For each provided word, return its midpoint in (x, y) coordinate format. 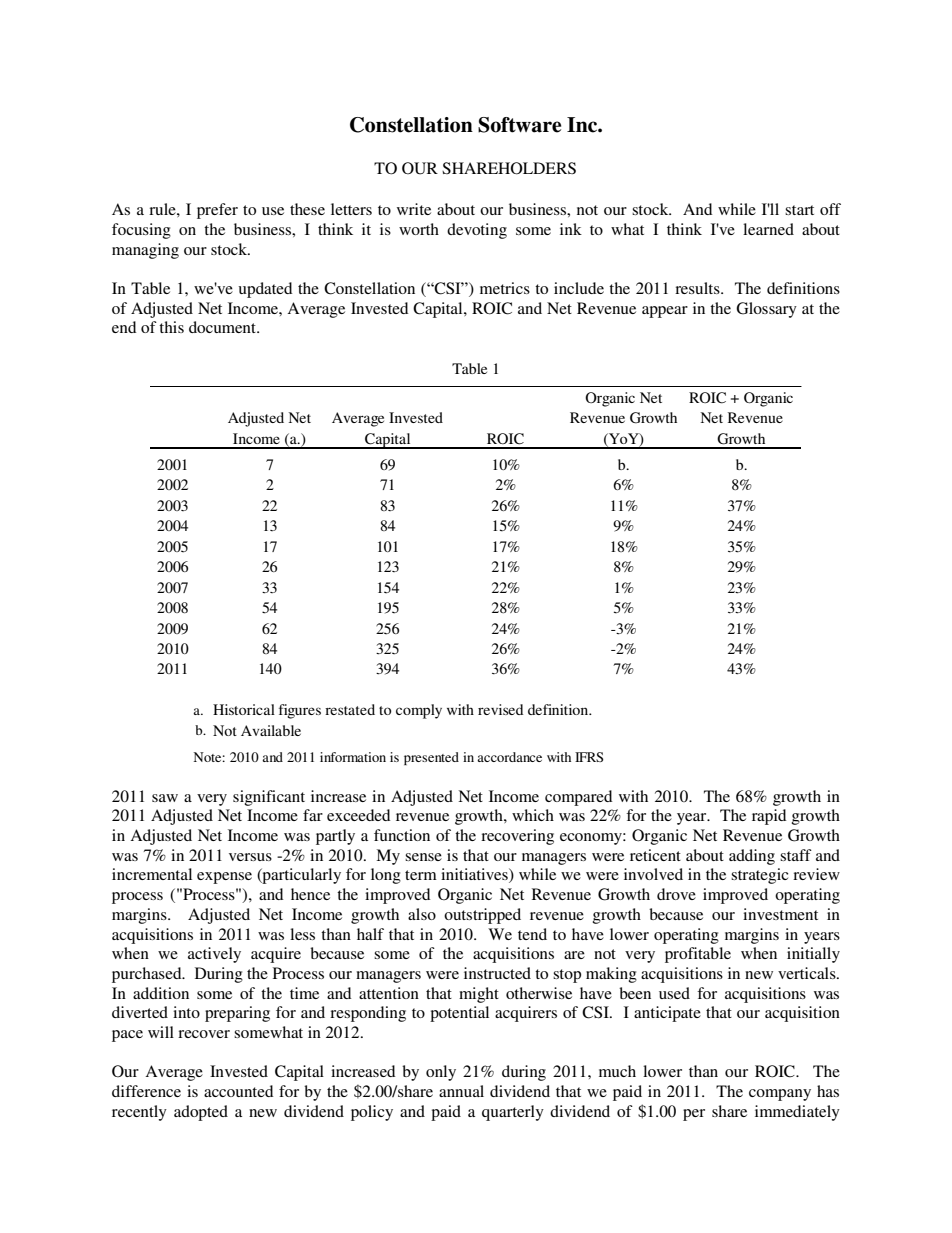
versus (250, 857)
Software (519, 125)
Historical (244, 709)
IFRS (589, 757)
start (799, 210)
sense (423, 857)
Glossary (766, 310)
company (780, 1095)
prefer (217, 211)
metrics (505, 288)
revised (500, 709)
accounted (238, 1091)
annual (461, 1091)
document (224, 327)
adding (752, 857)
